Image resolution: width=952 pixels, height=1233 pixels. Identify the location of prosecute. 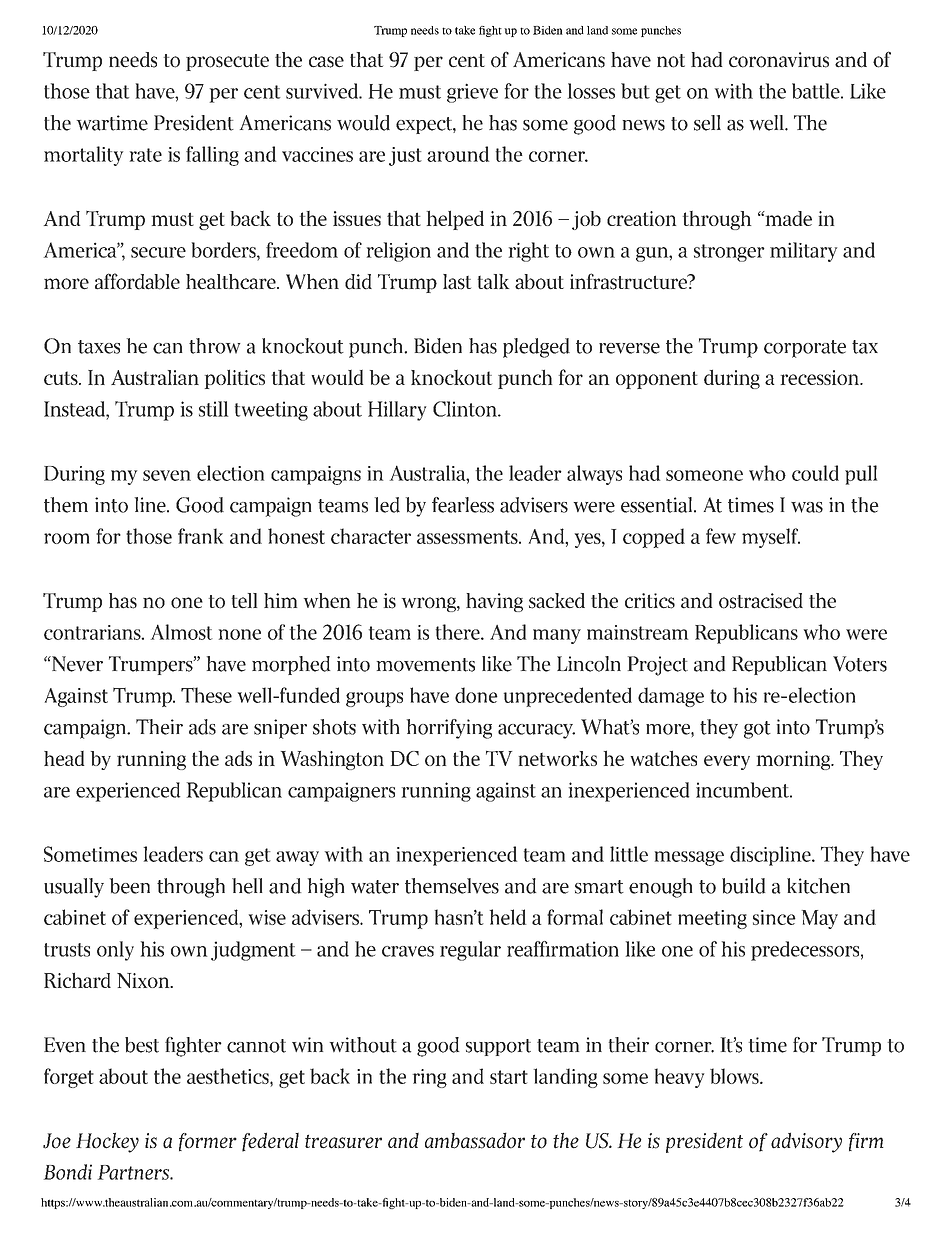
(227, 62).
